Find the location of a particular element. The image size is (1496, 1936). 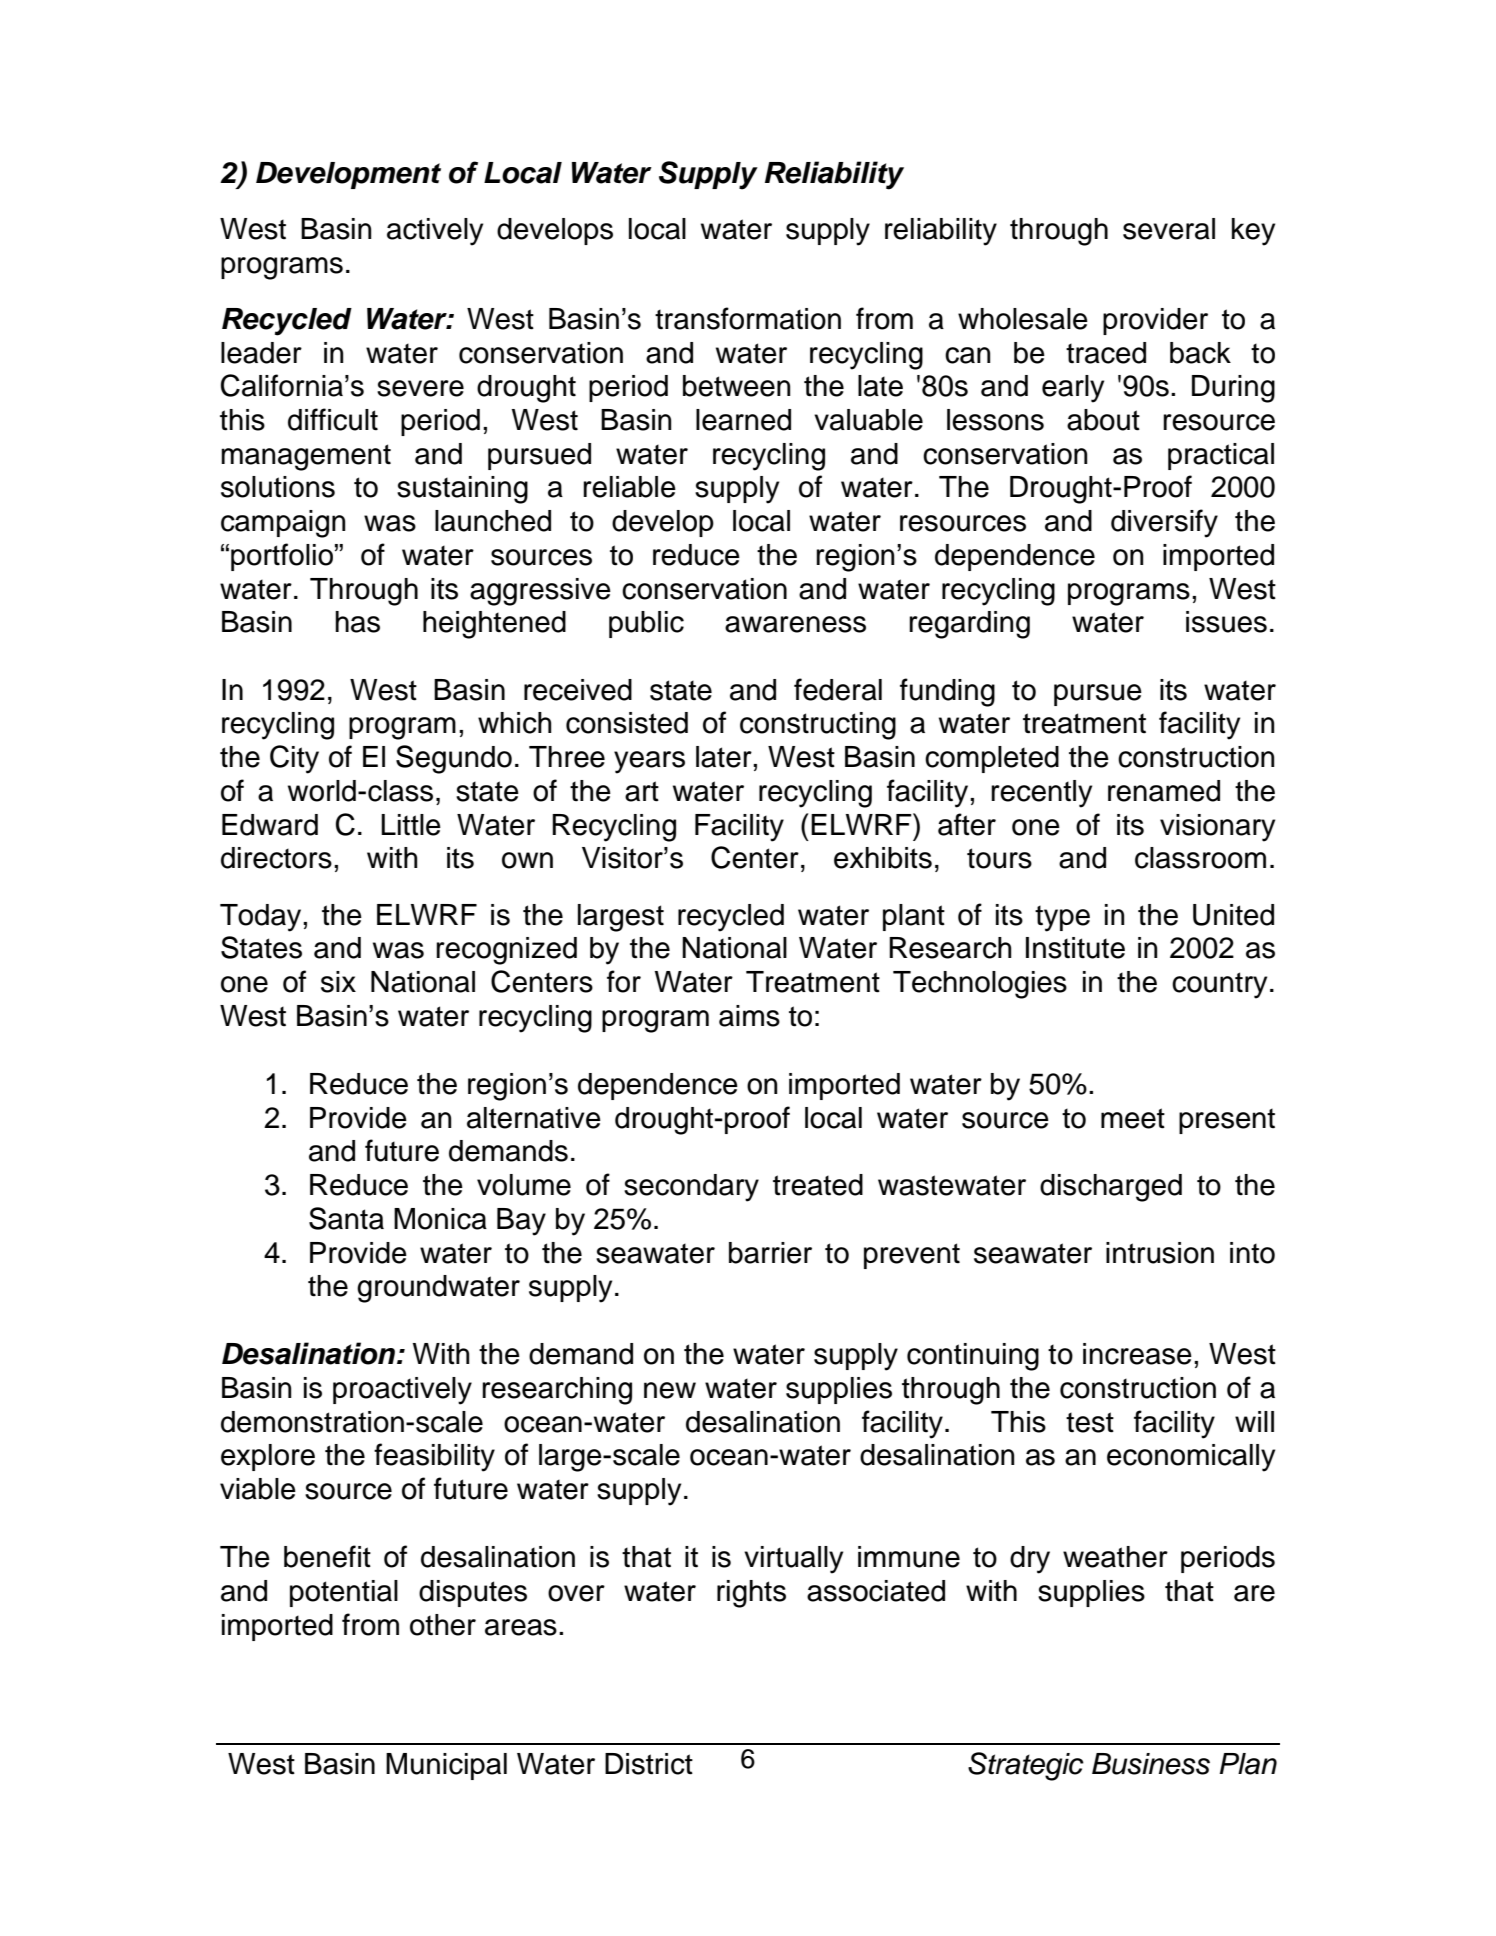

constructing is located at coordinates (818, 726).
